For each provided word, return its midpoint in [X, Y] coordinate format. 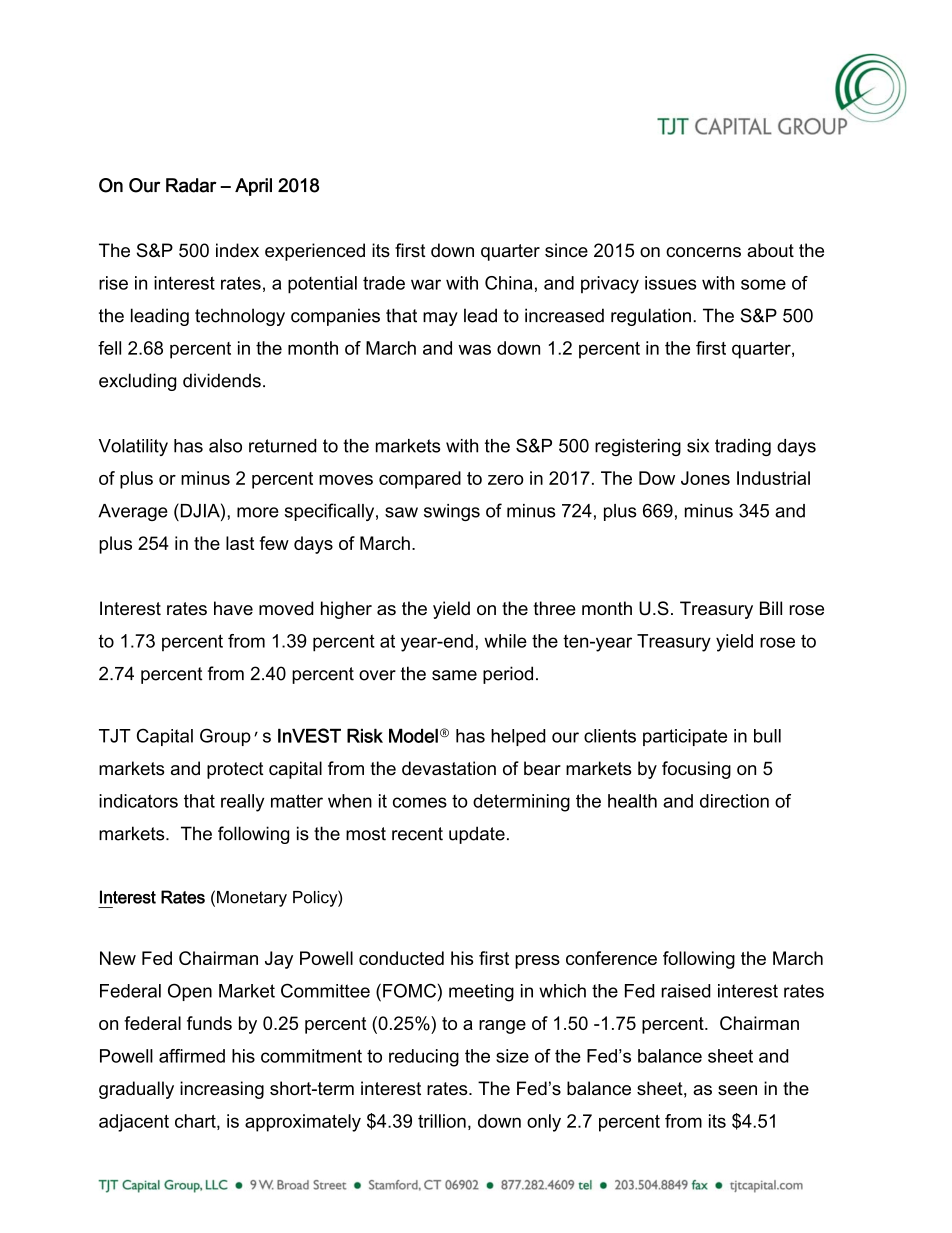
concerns [703, 252]
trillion [442, 1121]
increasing [222, 1090]
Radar [191, 185]
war [426, 284]
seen [737, 1090]
